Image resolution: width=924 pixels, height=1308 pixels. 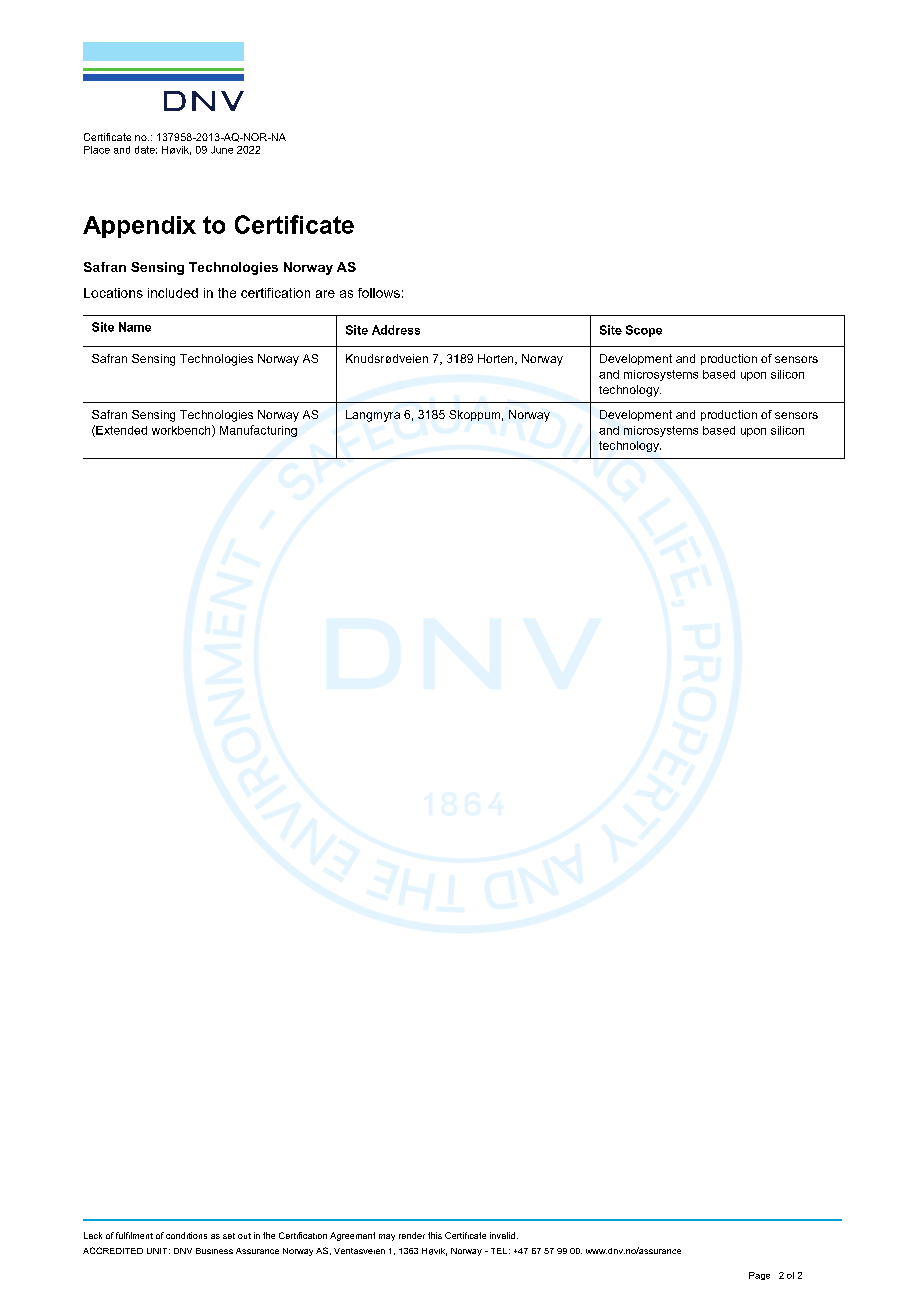 What do you see at coordinates (258, 431) in the screenshot?
I see `Manufacturing` at bounding box center [258, 431].
